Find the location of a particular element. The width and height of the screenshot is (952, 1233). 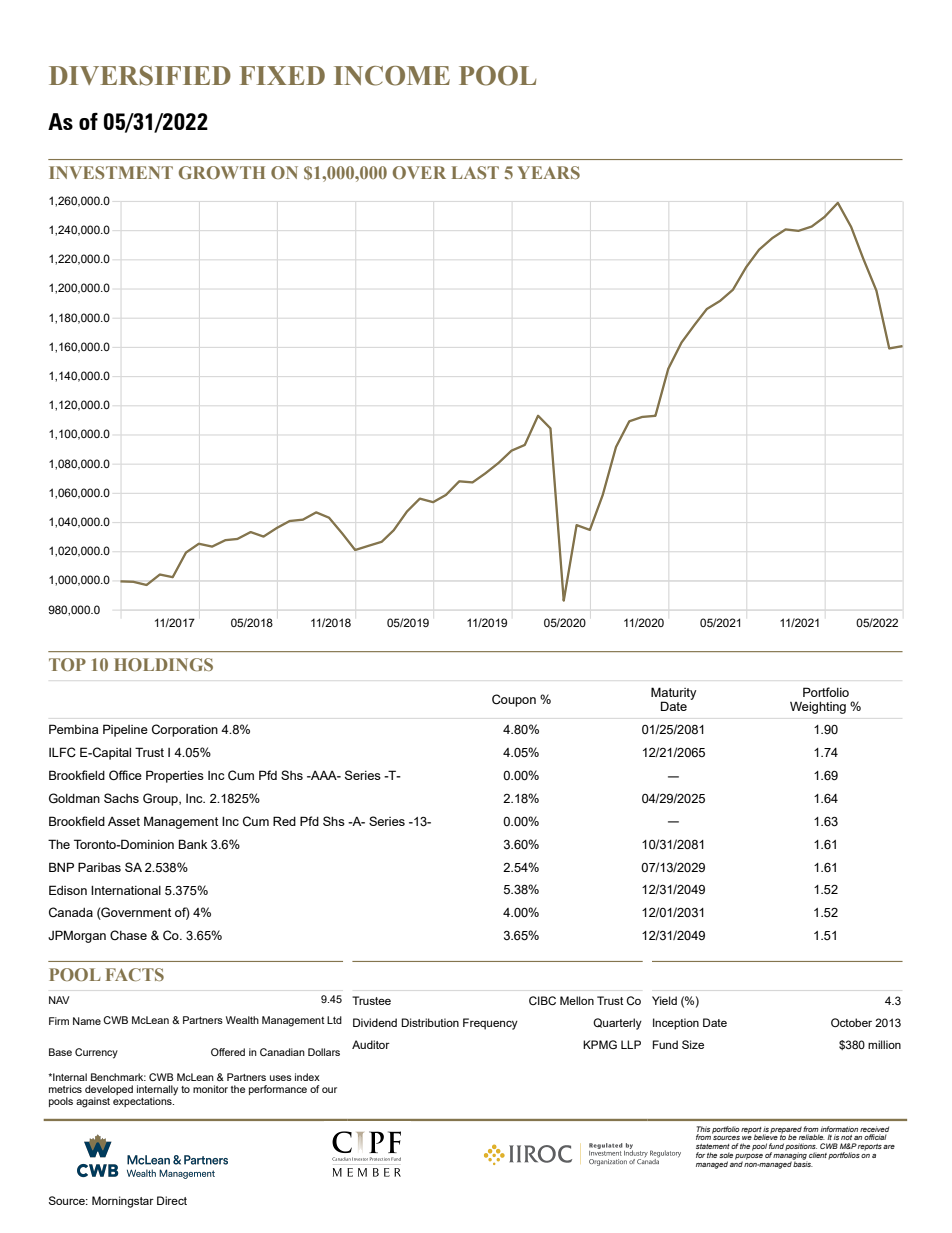

Direct is located at coordinates (172, 1200).
